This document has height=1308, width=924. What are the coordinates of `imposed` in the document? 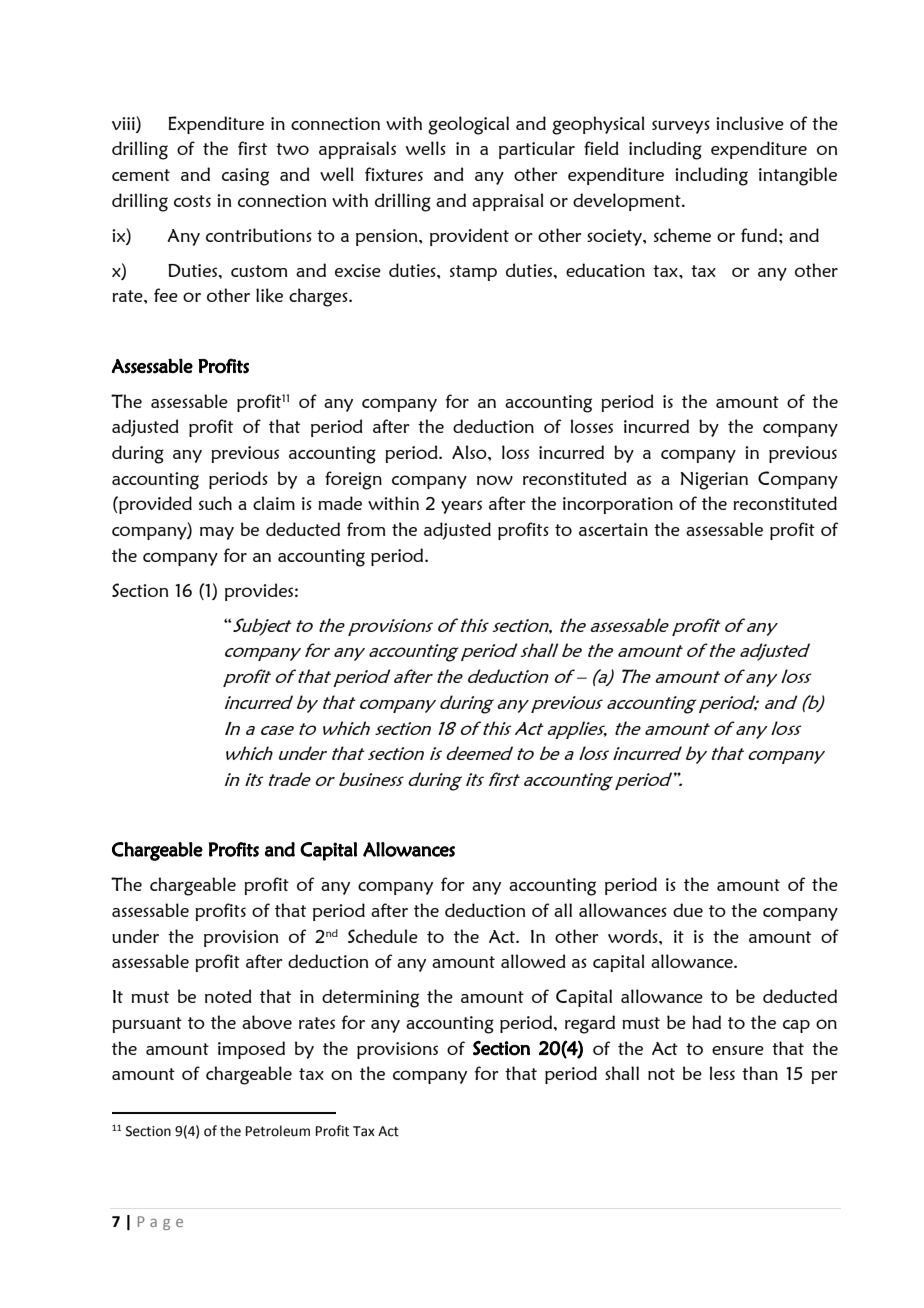 It's located at (251, 1050).
